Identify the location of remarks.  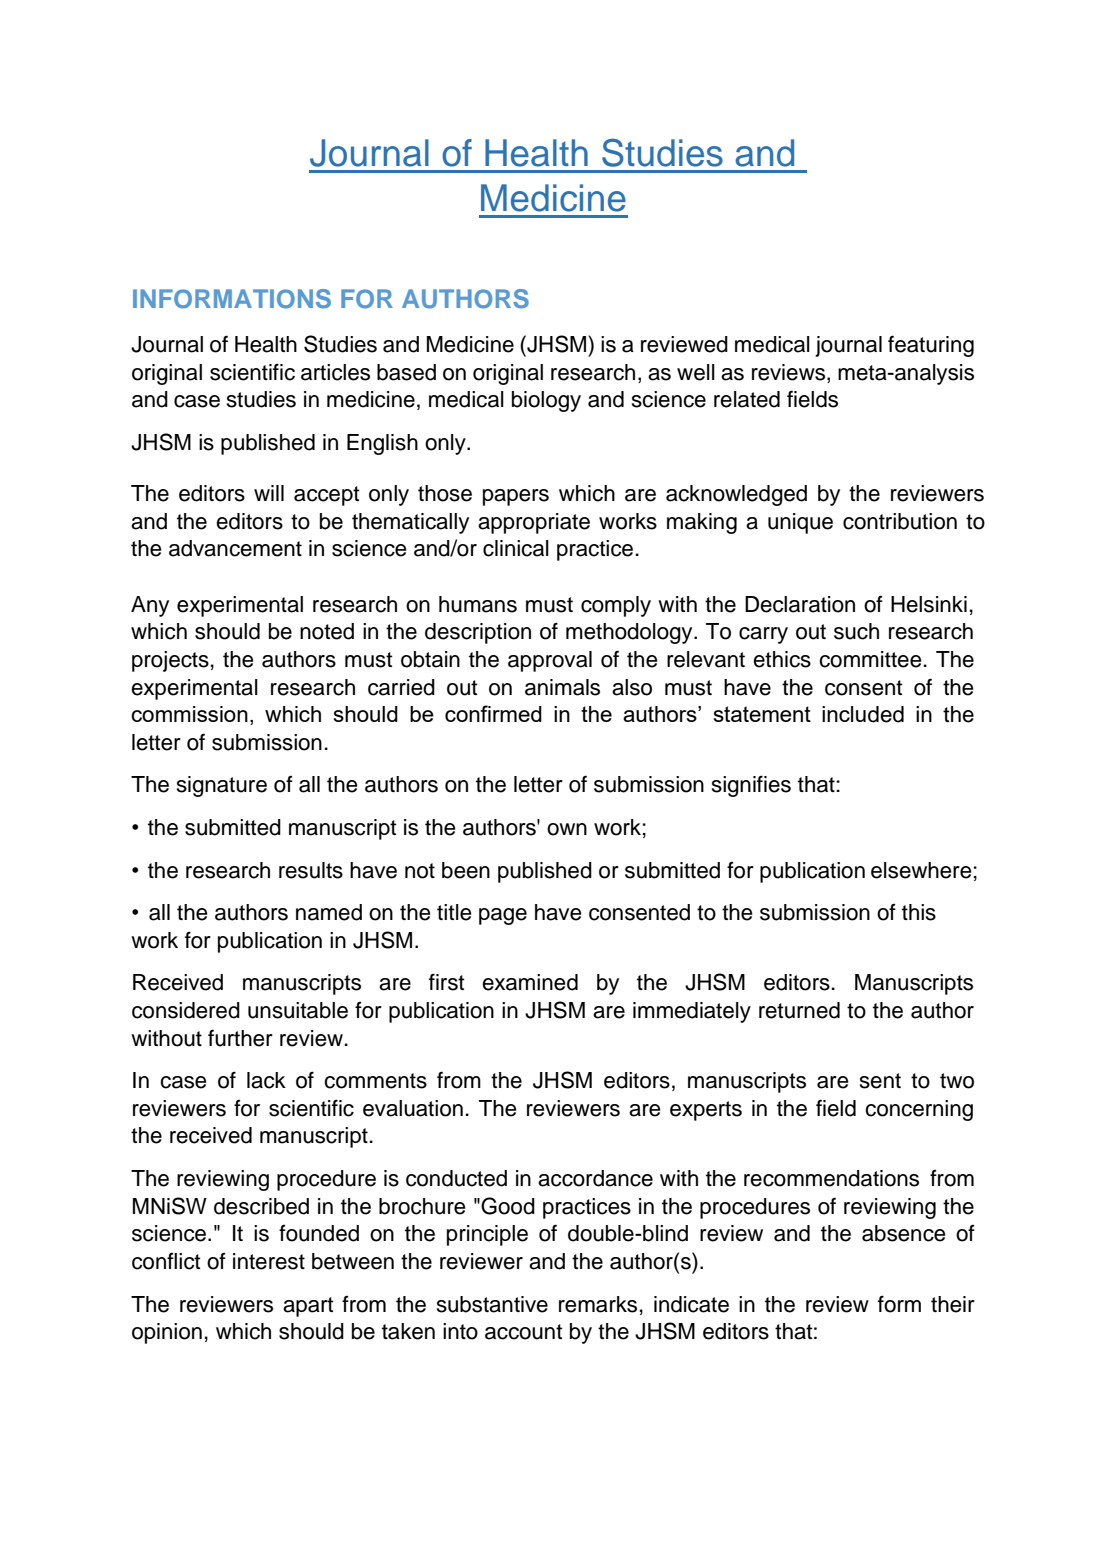
(598, 1304).
